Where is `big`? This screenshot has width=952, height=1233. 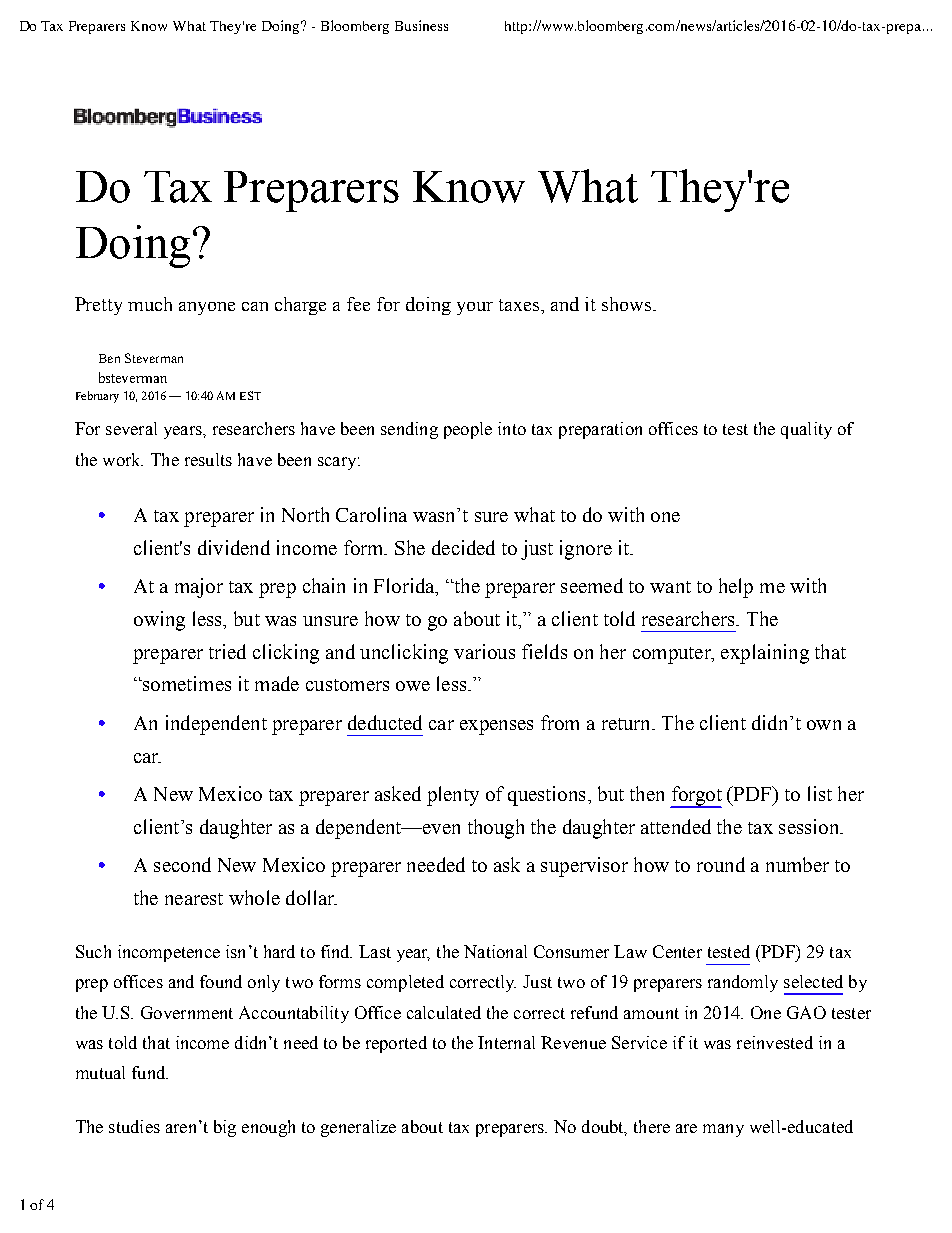 big is located at coordinates (225, 1128).
